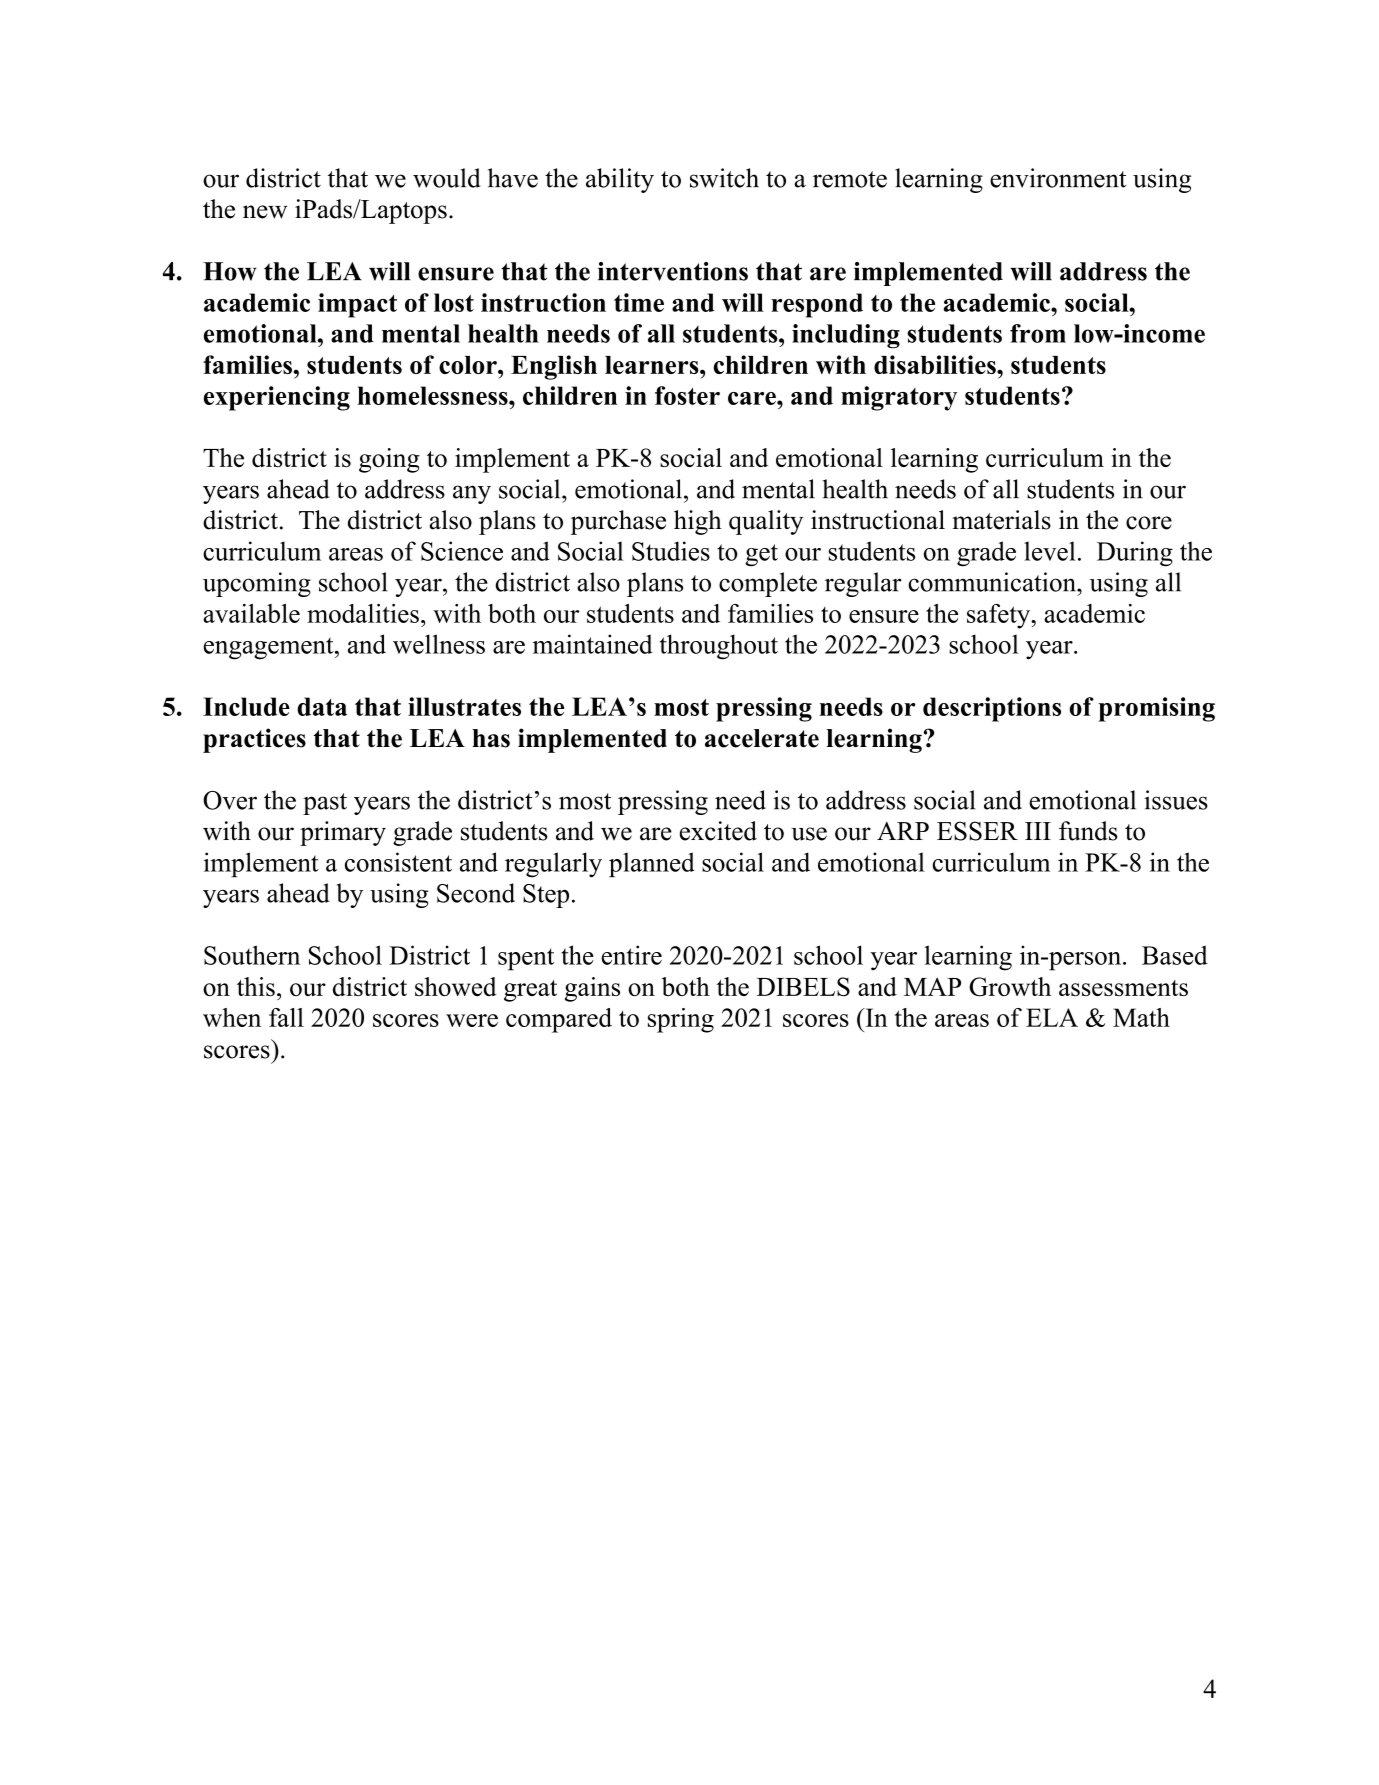  Describe the element at coordinates (363, 613) in the screenshot. I see `modalities` at that location.
